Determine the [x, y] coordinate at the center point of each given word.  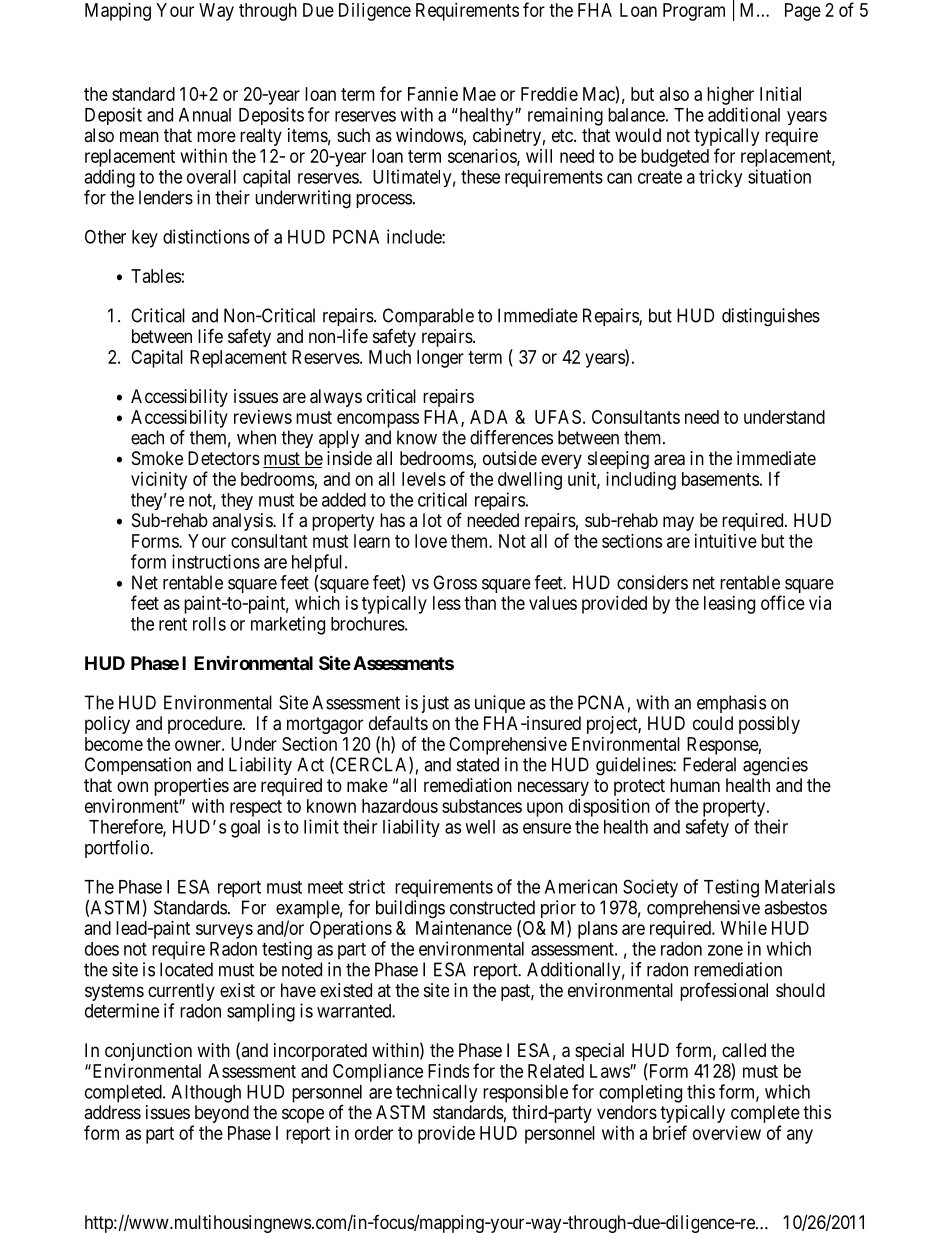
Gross [455, 582]
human [695, 785]
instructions [216, 561]
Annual [205, 115]
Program [694, 12]
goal [245, 829]
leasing [729, 605]
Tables [156, 276]
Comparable [428, 317]
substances [482, 806]
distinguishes [771, 317]
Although [206, 1094]
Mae [479, 94]
